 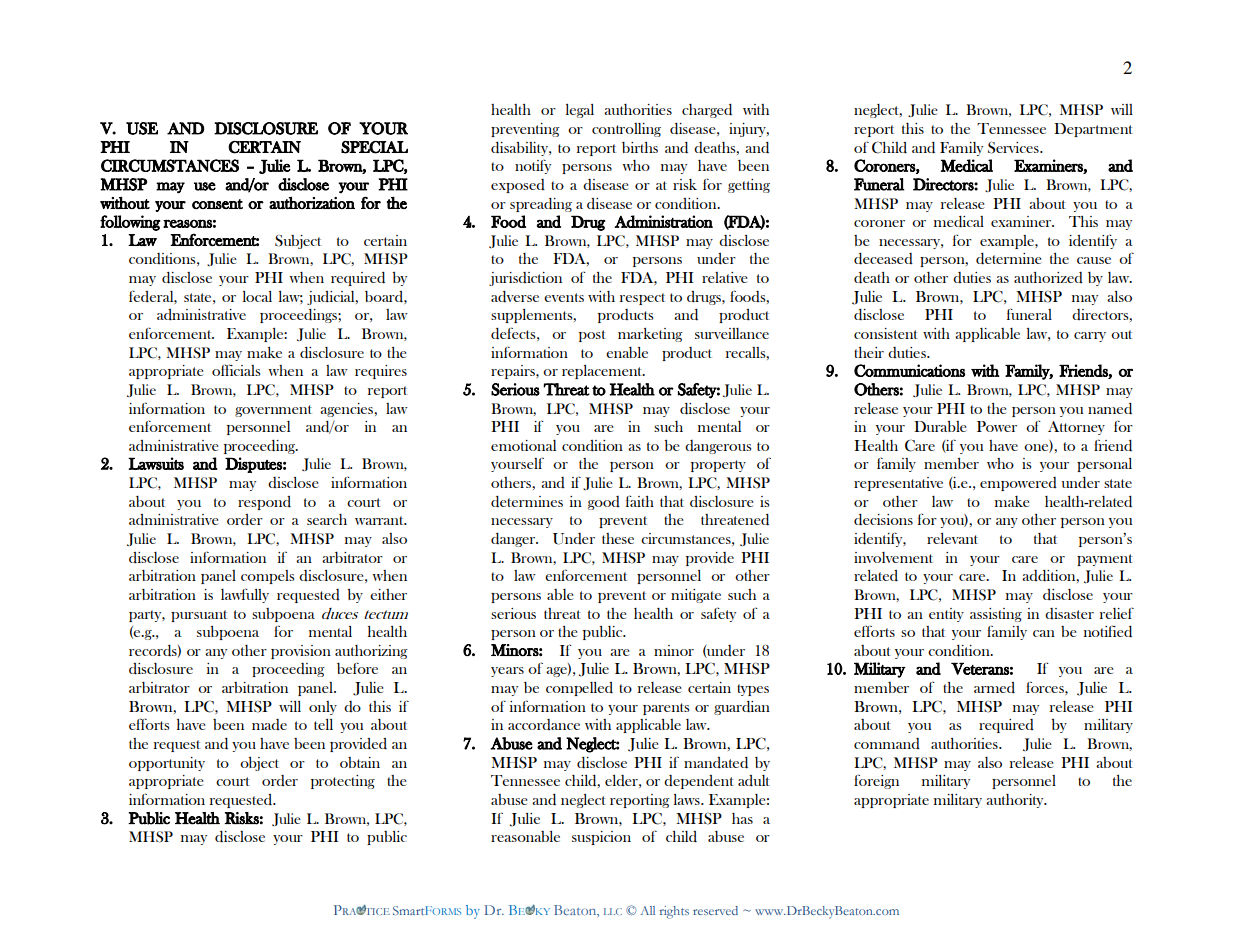 What do you see at coordinates (604, 503) in the document?
I see `good` at bounding box center [604, 503].
